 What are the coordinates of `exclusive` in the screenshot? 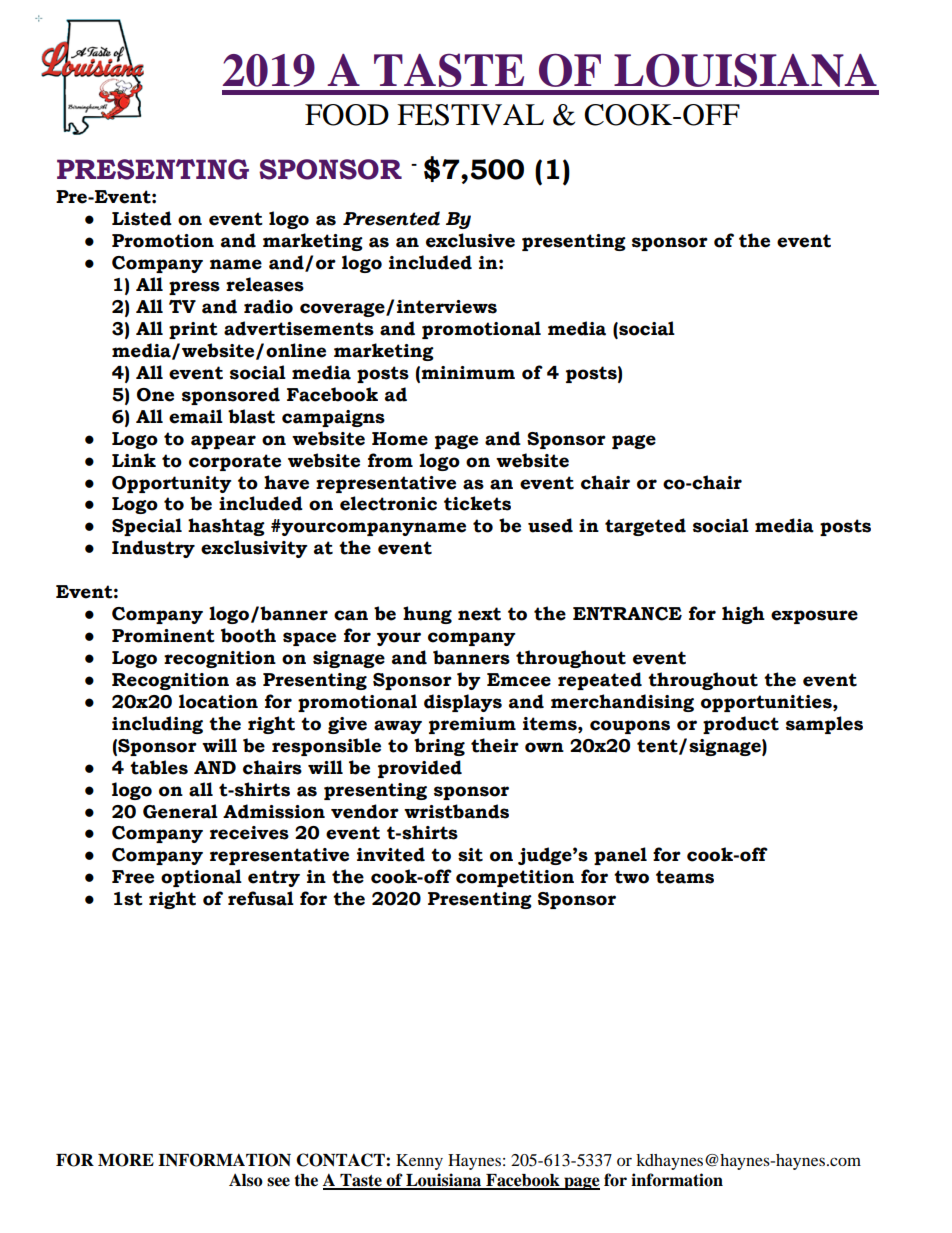 It's located at (470, 240).
